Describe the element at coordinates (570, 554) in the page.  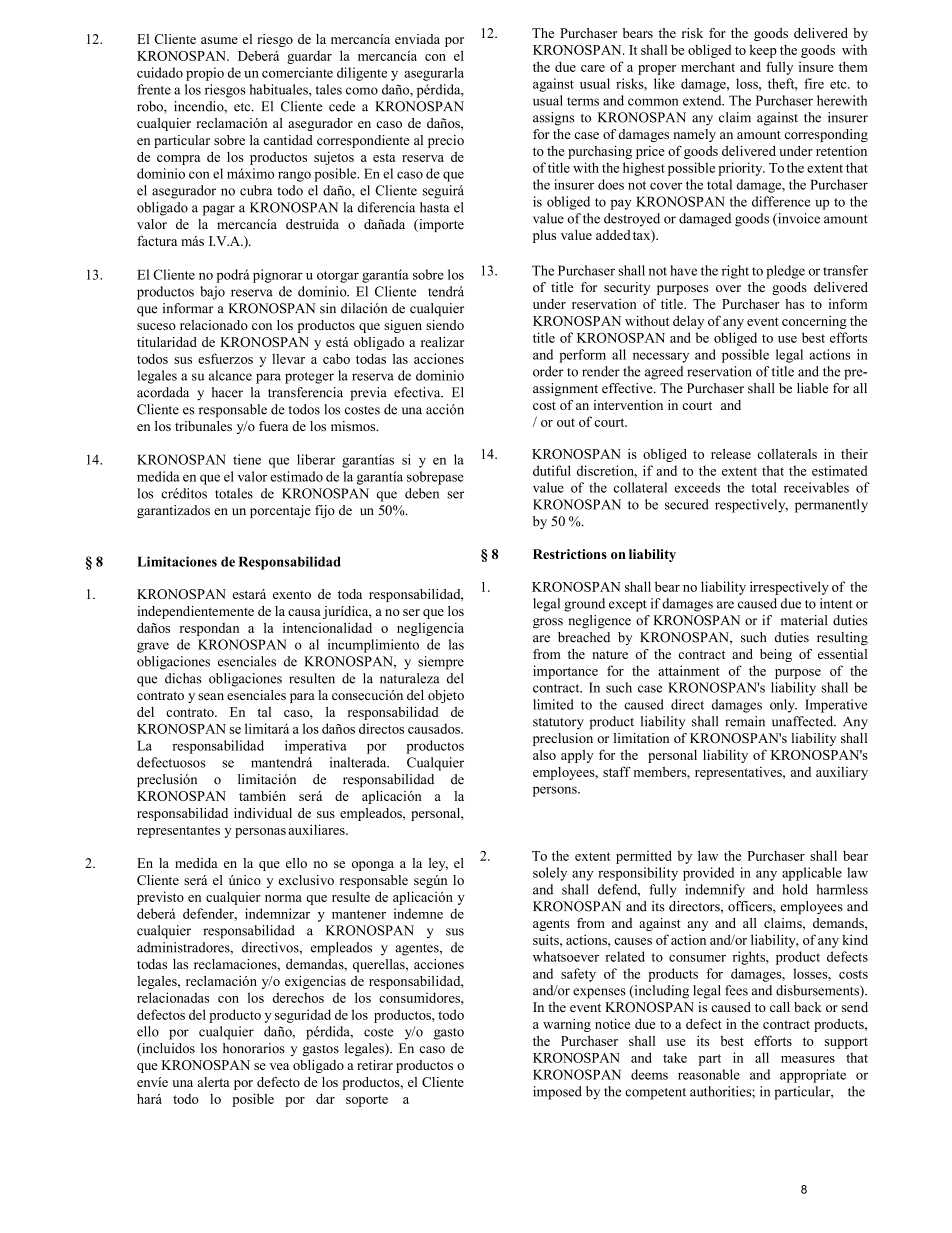
I see `Restrictions` at that location.
